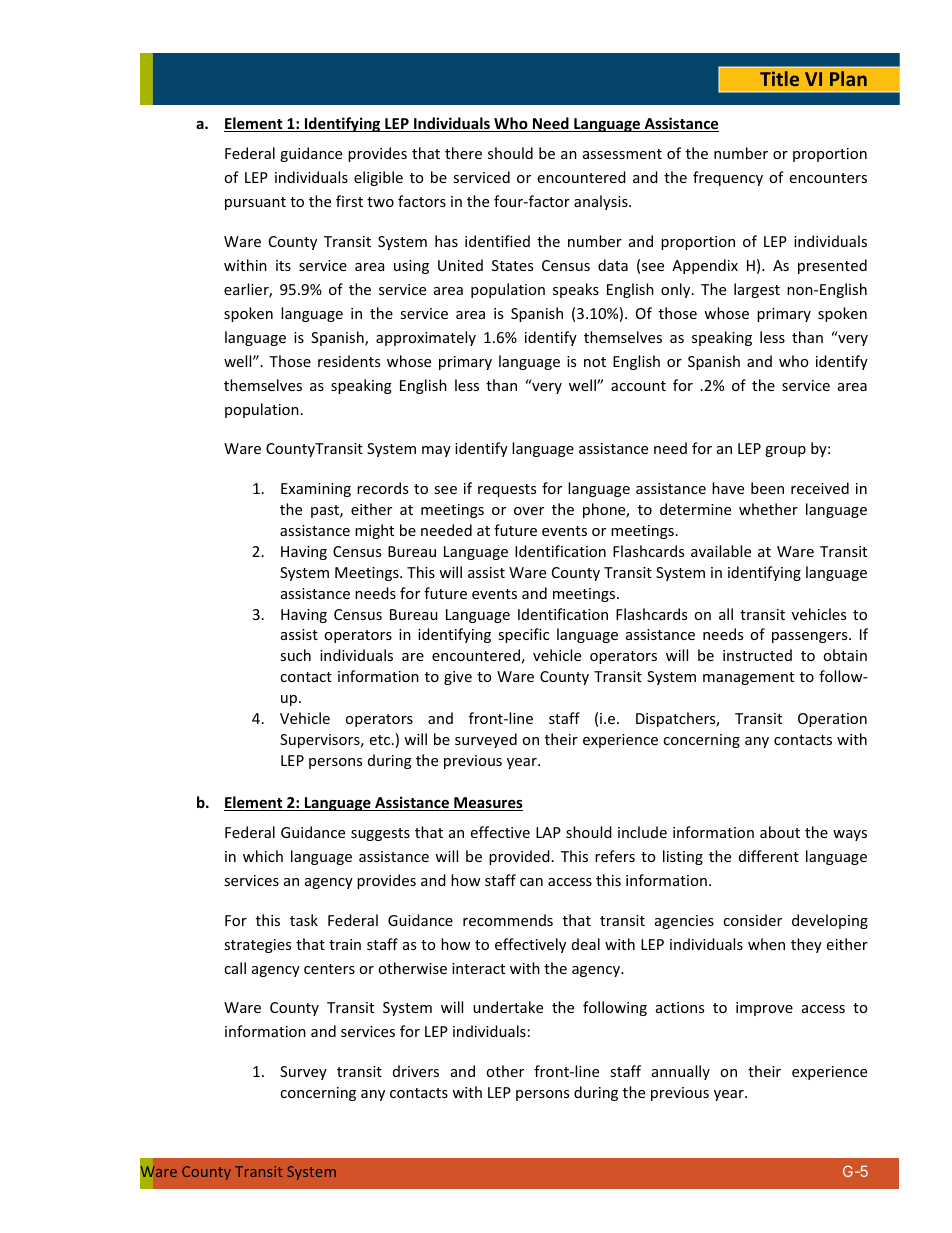  What do you see at coordinates (463, 153) in the screenshot?
I see `there` at bounding box center [463, 153].
